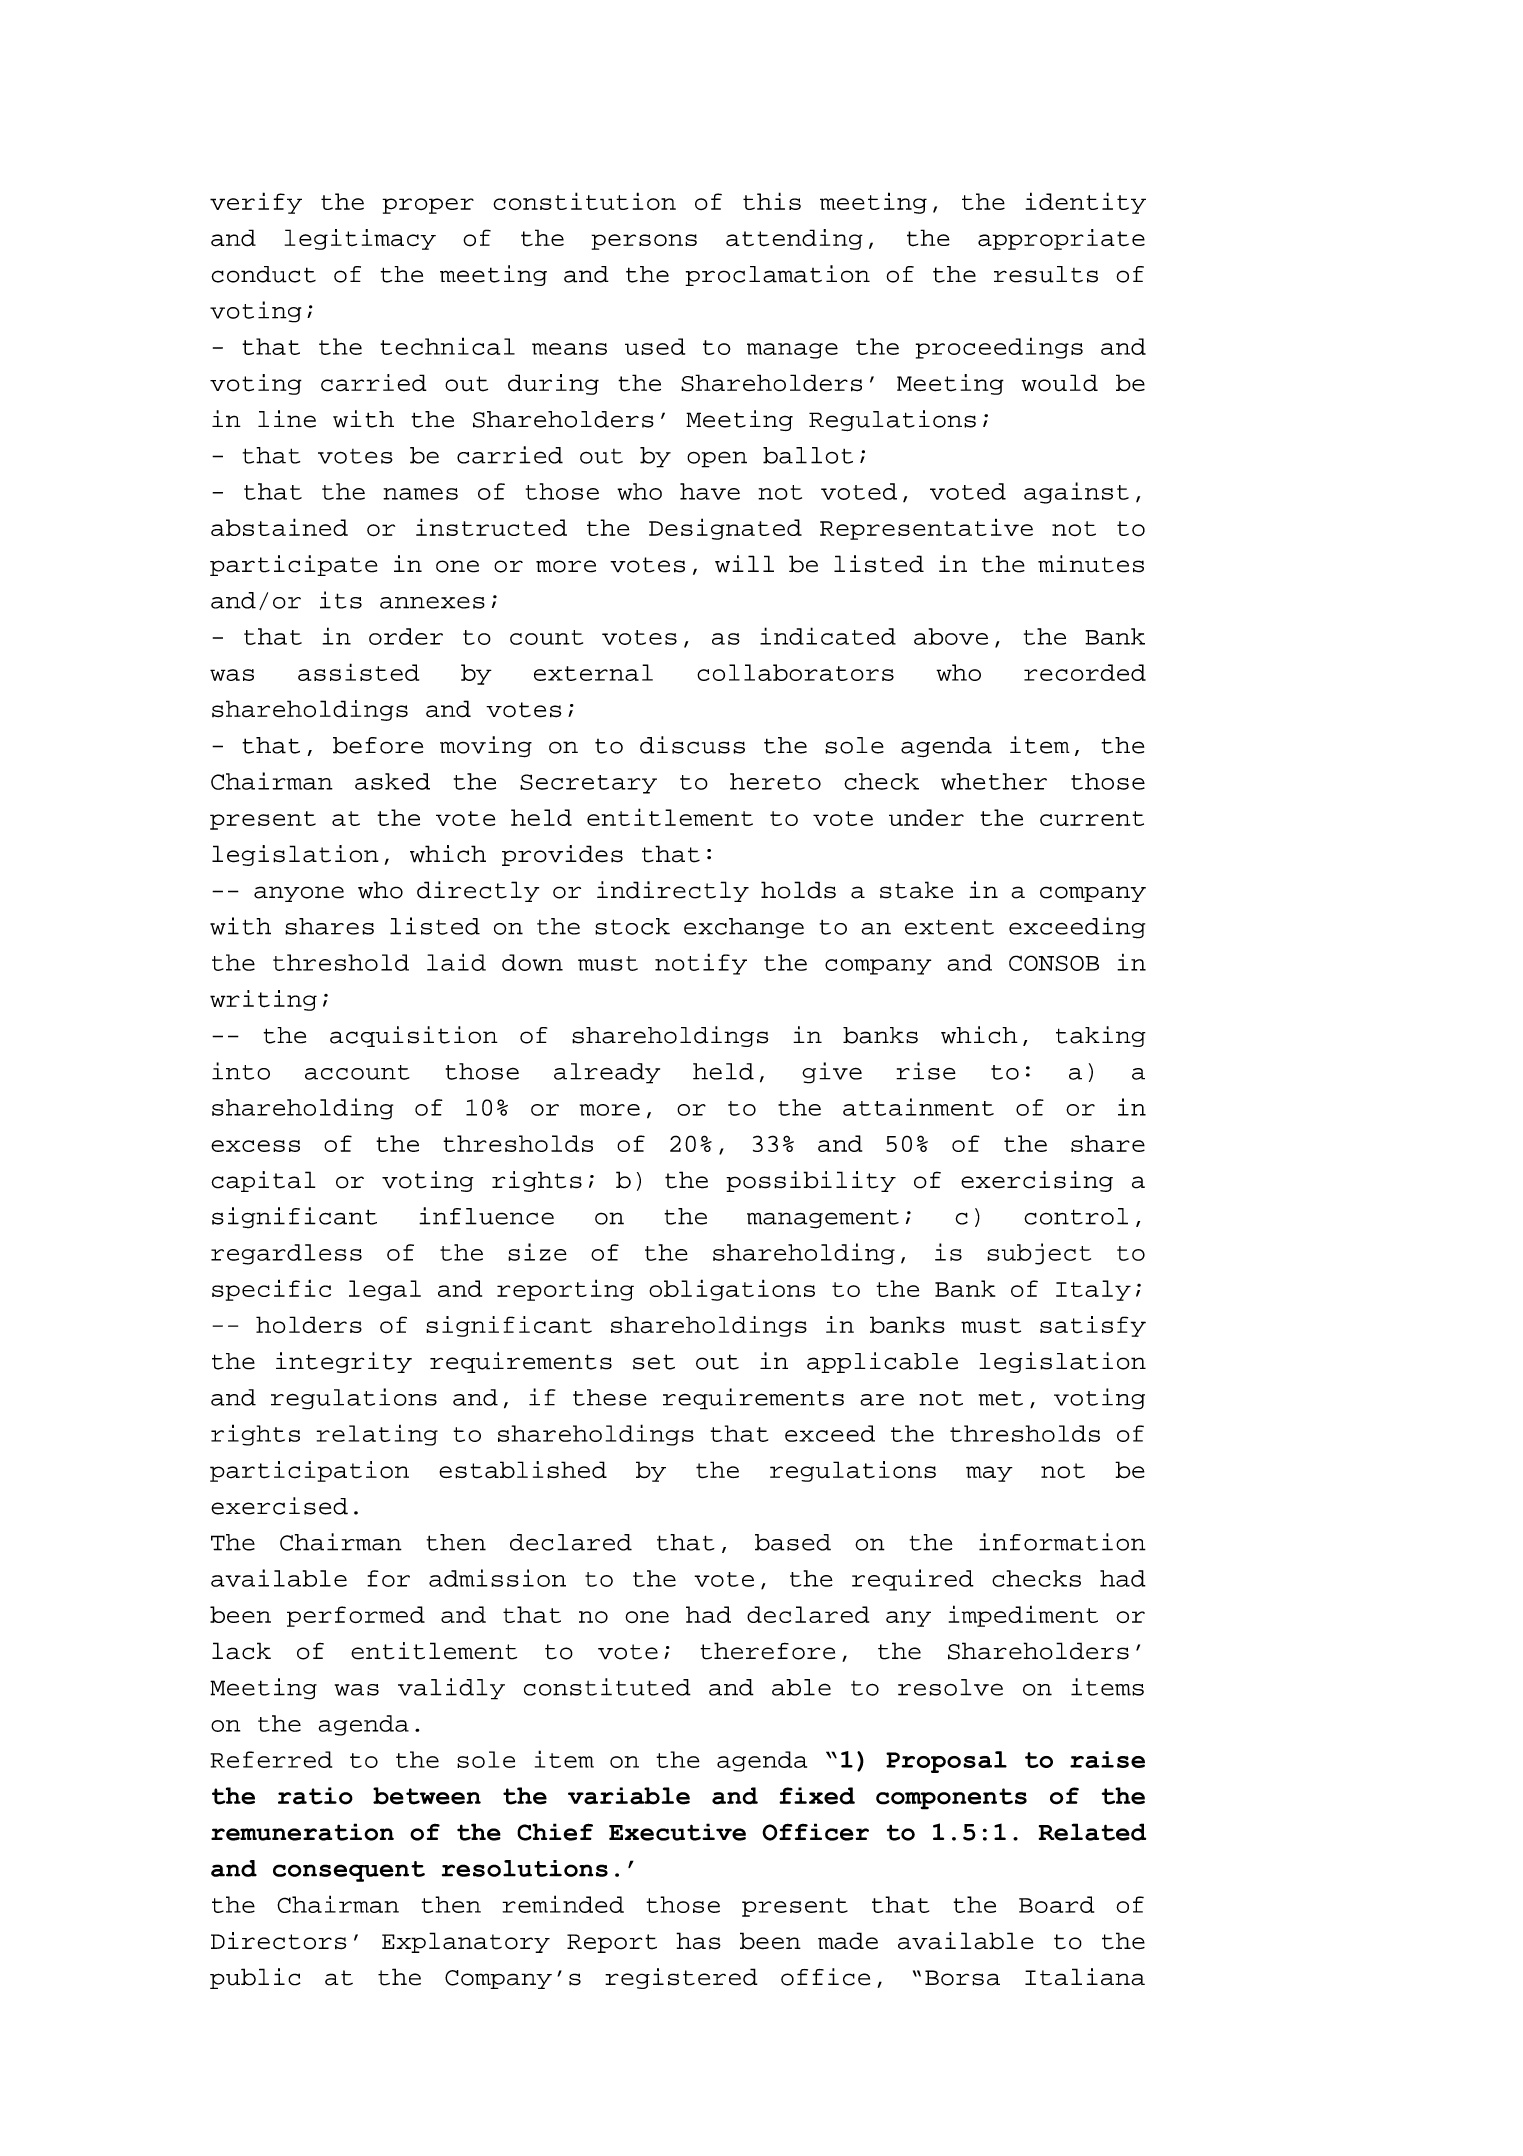  I want to click on already, so click(607, 1073).
